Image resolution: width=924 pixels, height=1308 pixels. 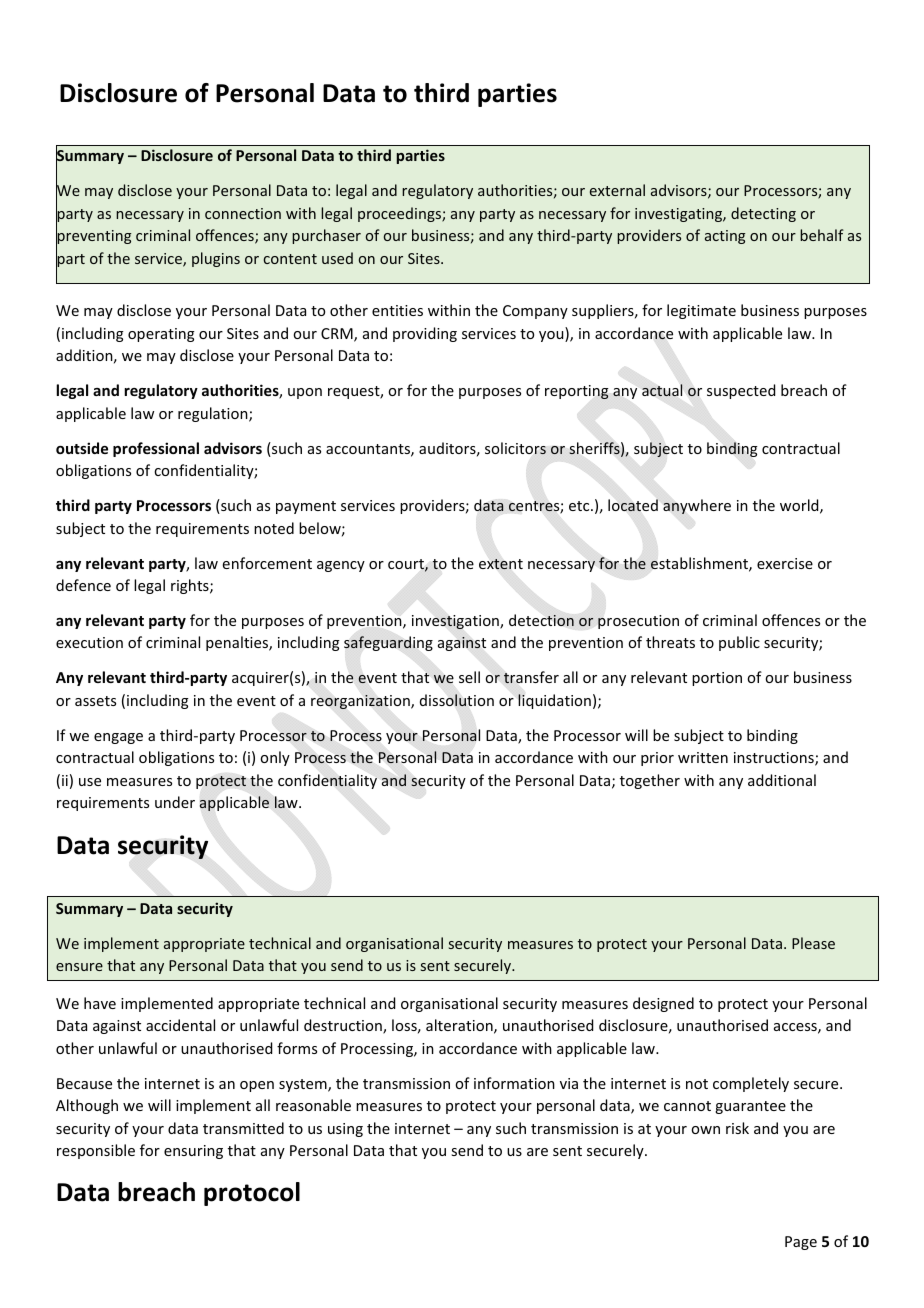 I want to click on acting, so click(x=725, y=237).
